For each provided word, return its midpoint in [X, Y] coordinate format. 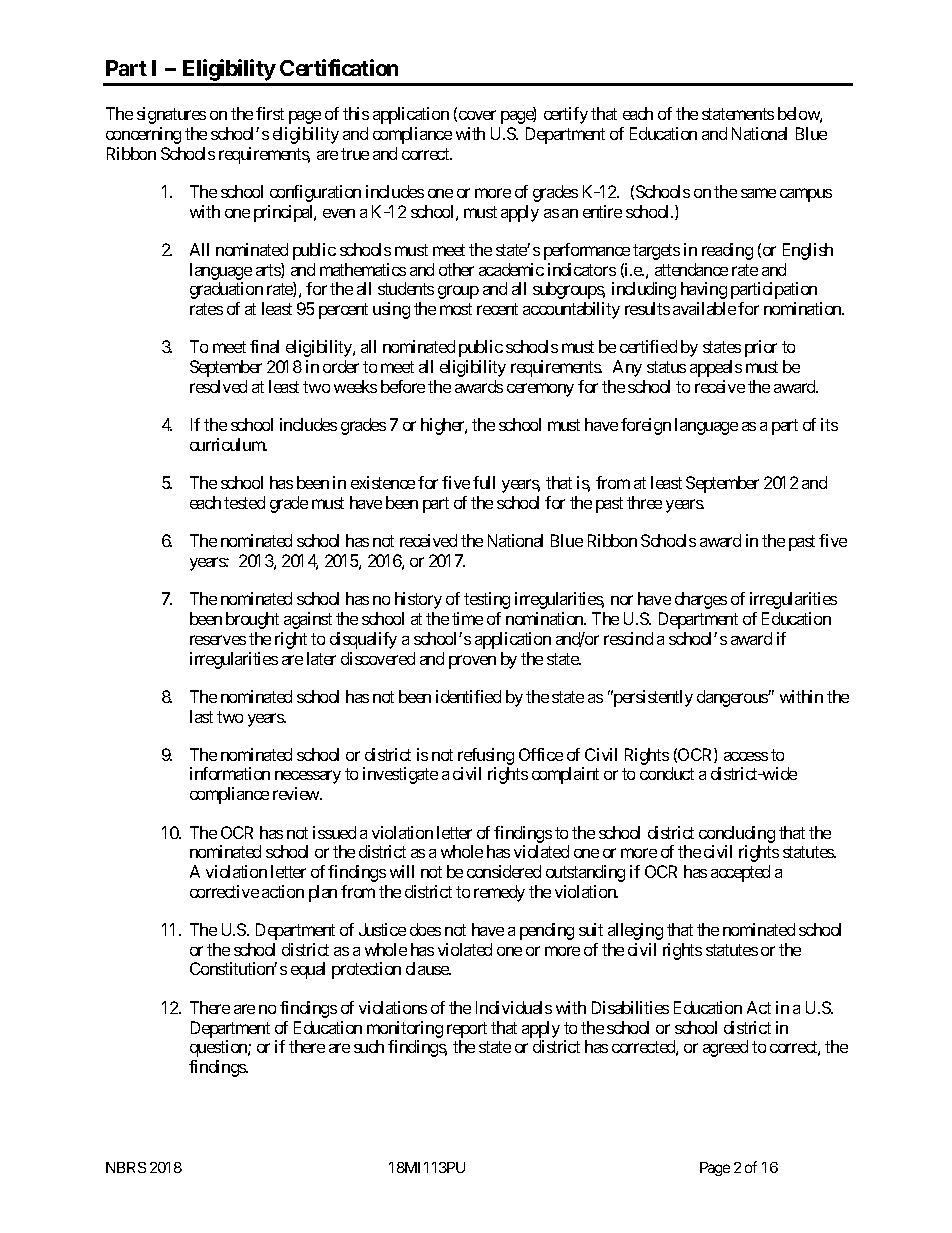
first [270, 113]
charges [701, 600]
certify [566, 115]
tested [244, 502]
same [758, 193]
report [467, 1030]
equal [308, 970]
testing [487, 600]
